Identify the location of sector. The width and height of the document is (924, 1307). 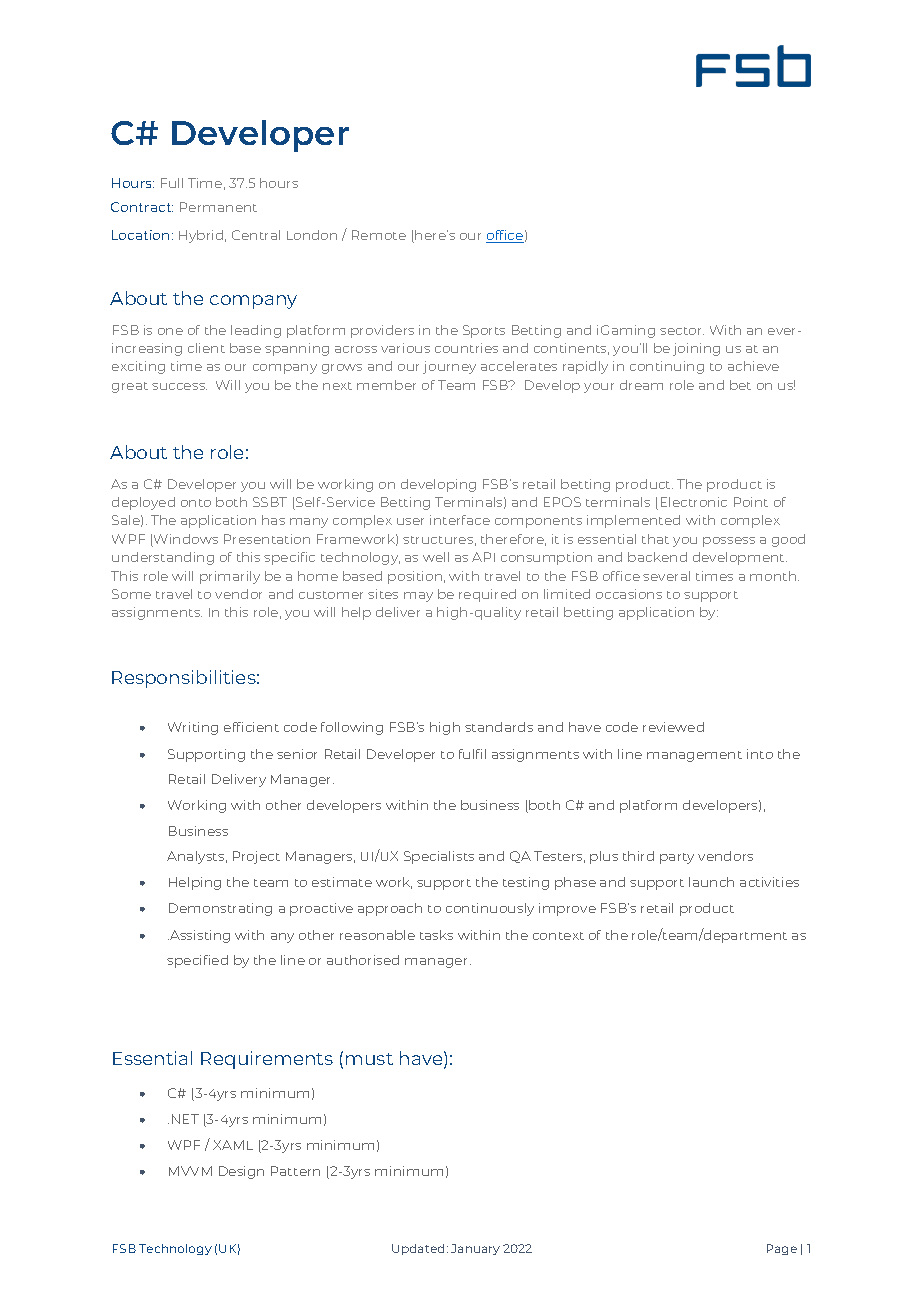
(682, 331).
